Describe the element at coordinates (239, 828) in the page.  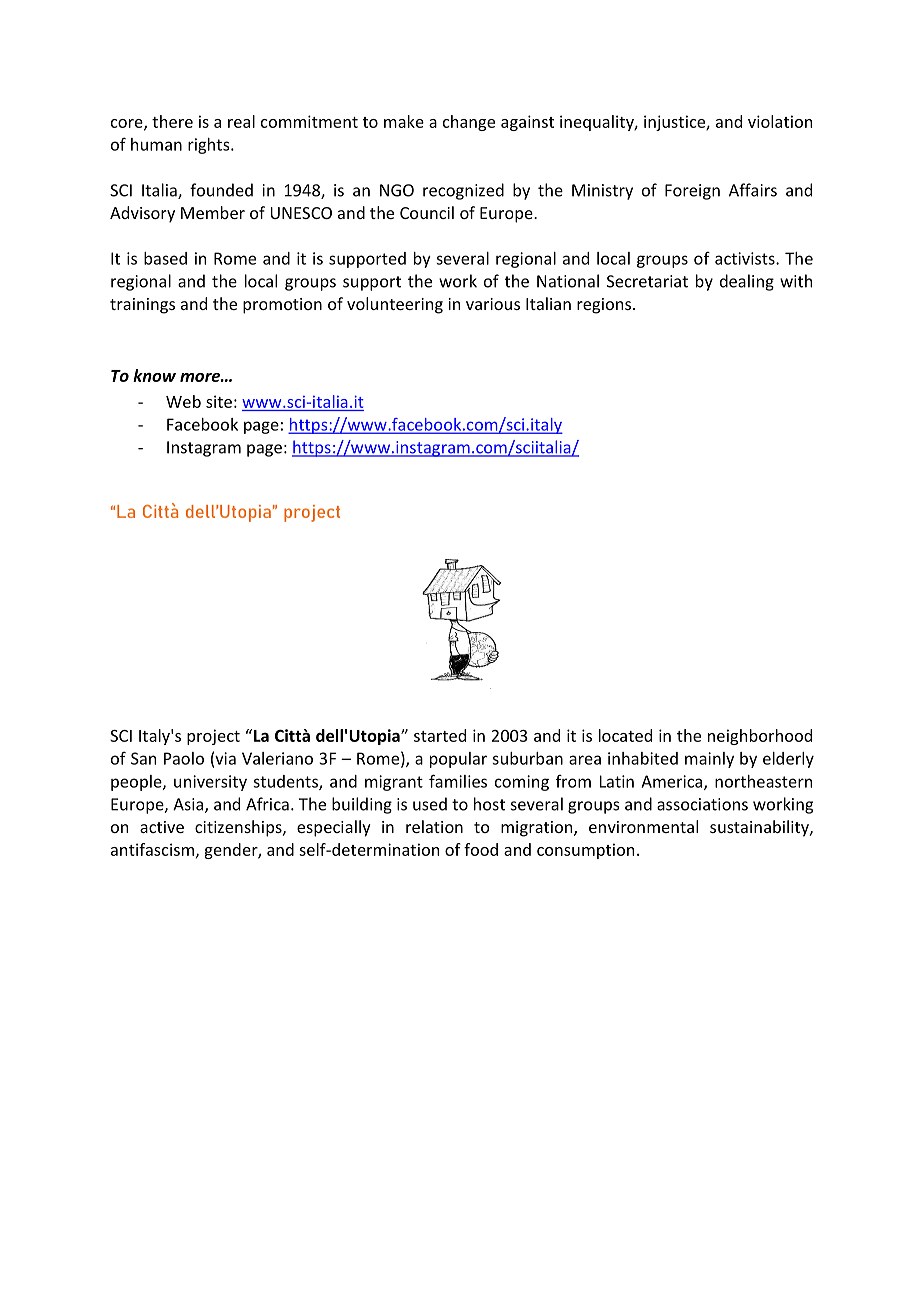
I see `citizenships` at that location.
